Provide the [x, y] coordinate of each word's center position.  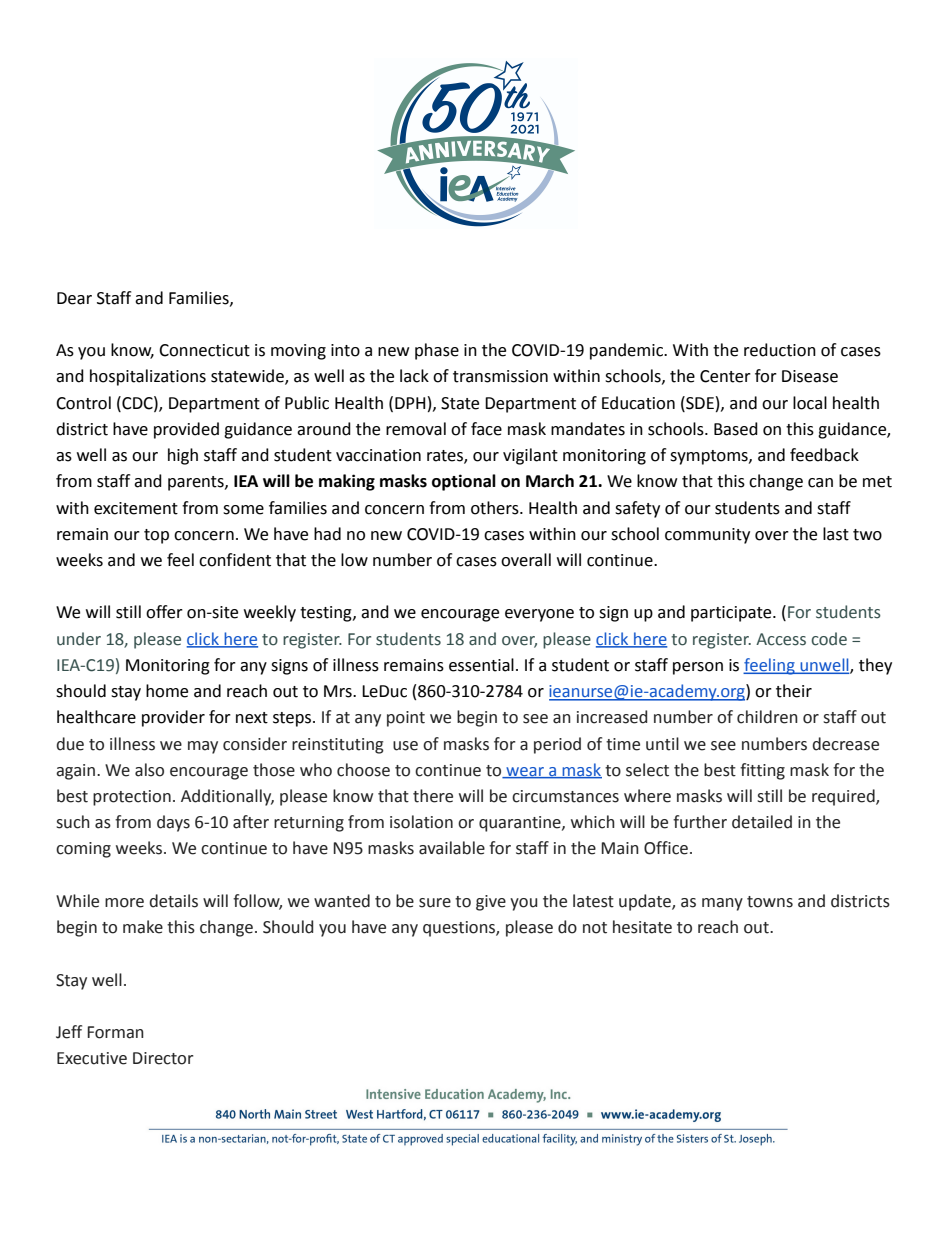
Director [163, 1058]
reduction [780, 350]
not [595, 928]
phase [437, 351]
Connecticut [204, 350]
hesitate [642, 927]
